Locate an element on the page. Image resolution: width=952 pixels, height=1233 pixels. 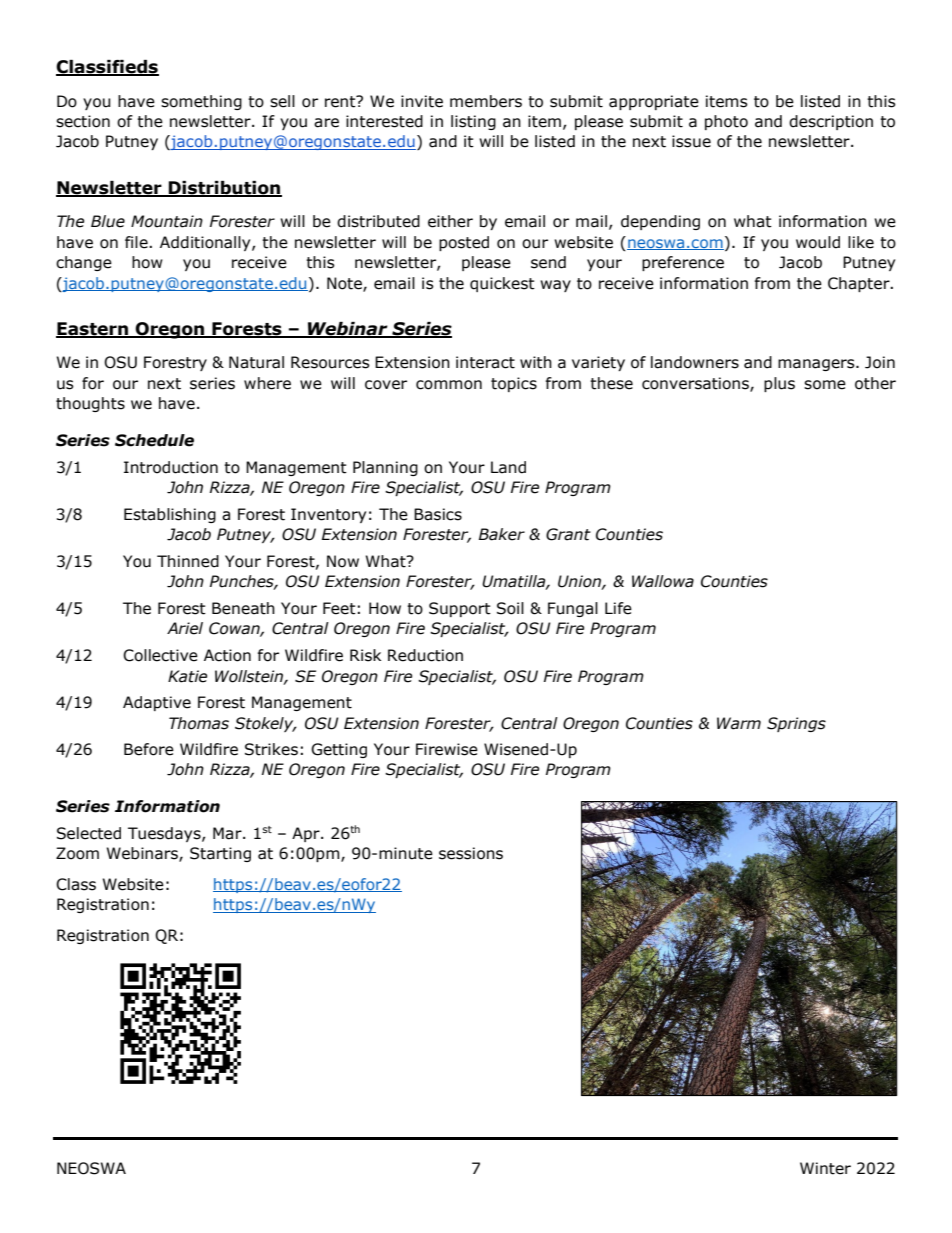
Ariel is located at coordinates (185, 628).
